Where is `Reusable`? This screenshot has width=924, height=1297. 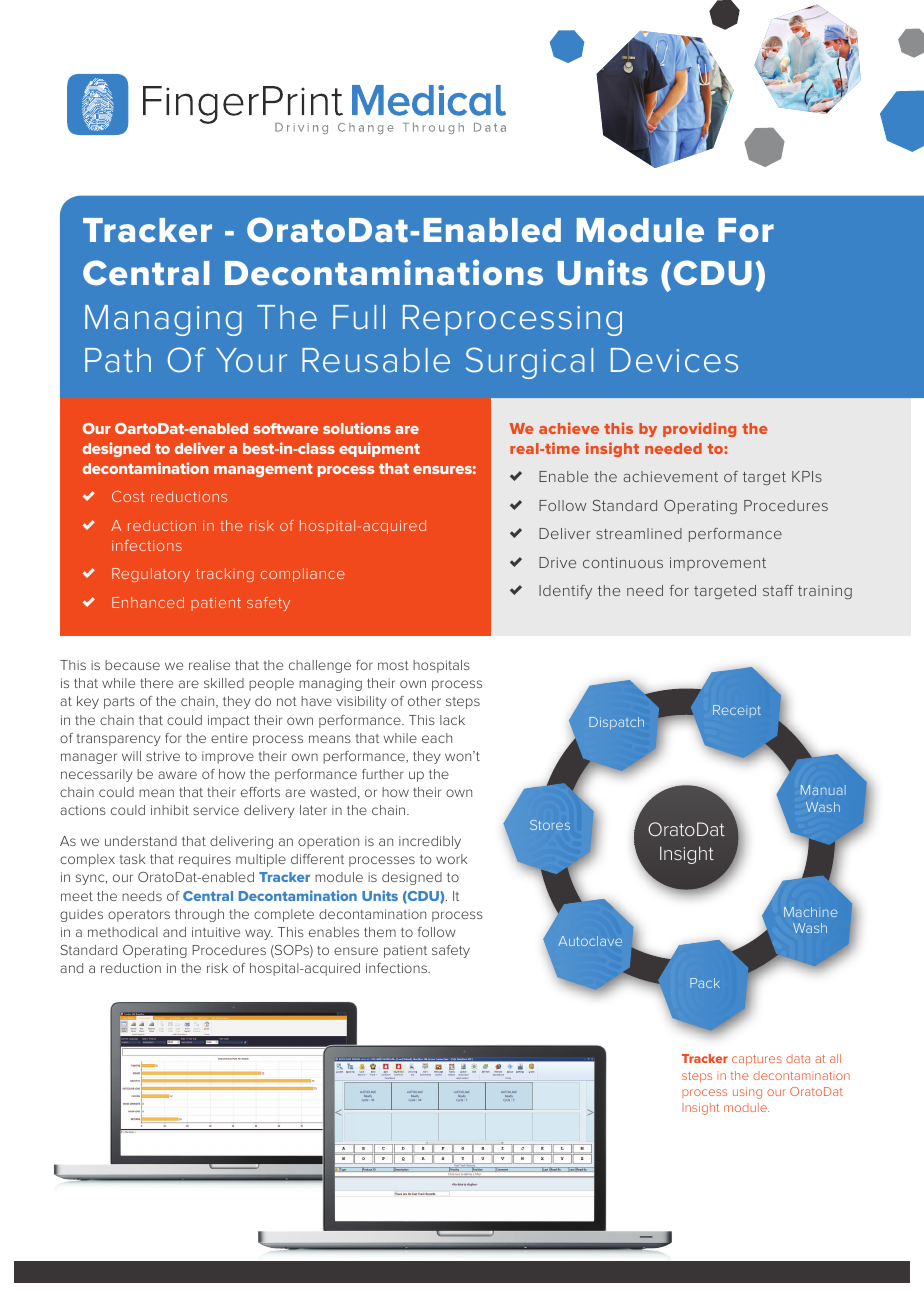 Reusable is located at coordinates (376, 360).
